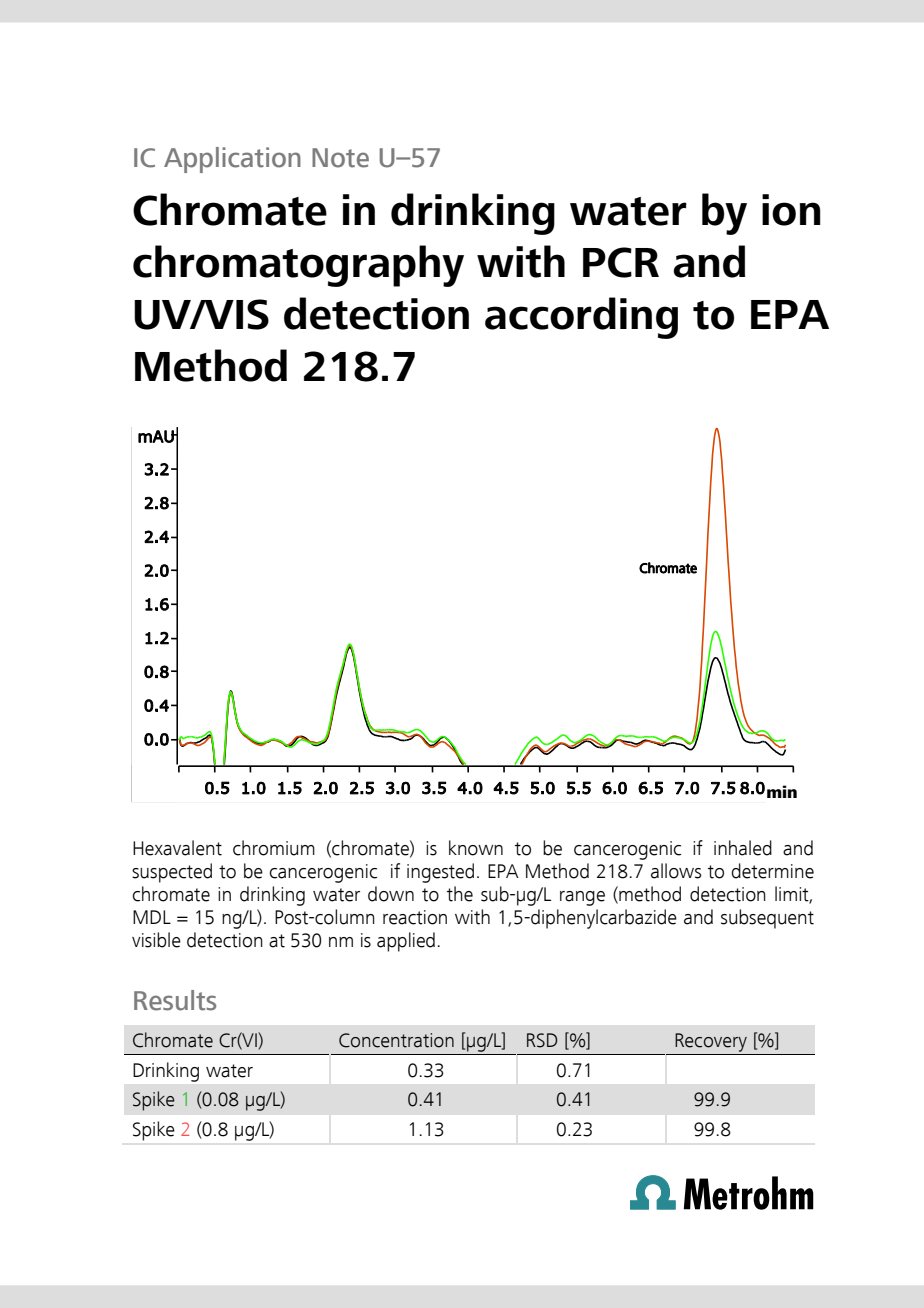  I want to click on chromium, so click(274, 848).
